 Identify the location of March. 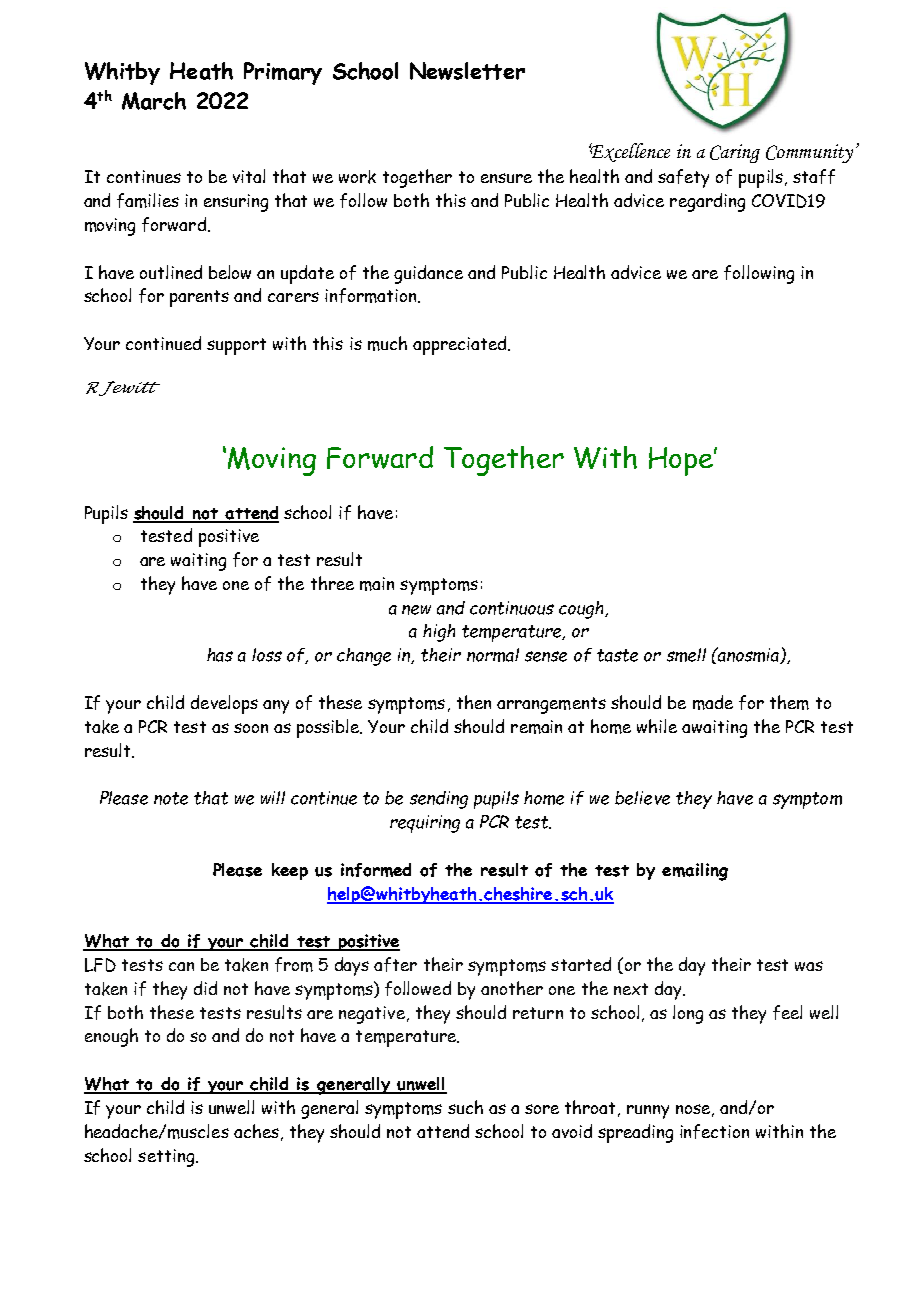
(154, 101).
